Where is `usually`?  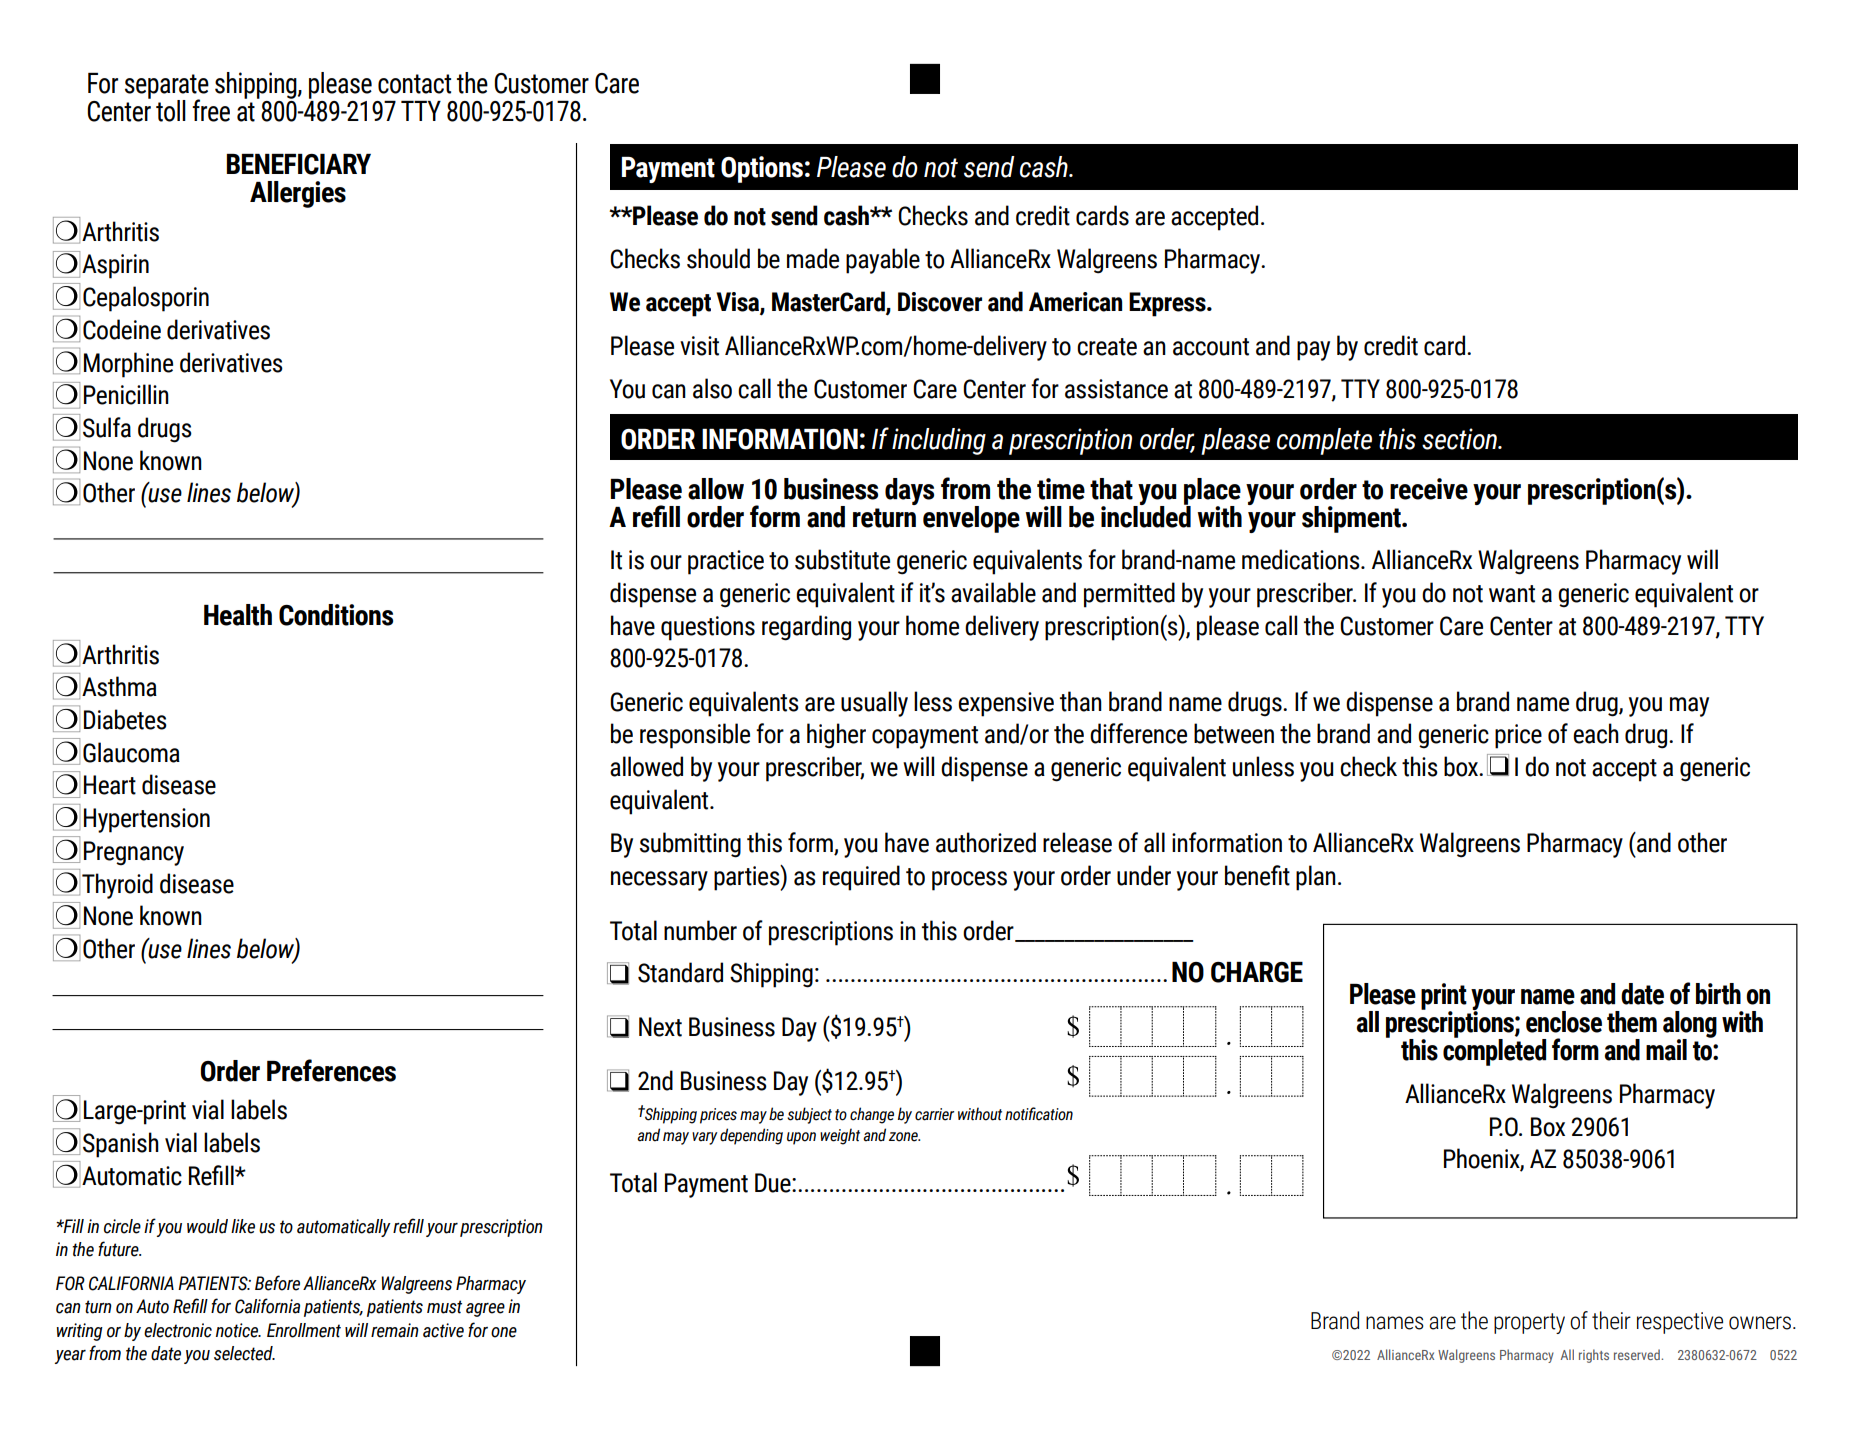 usually is located at coordinates (874, 704).
